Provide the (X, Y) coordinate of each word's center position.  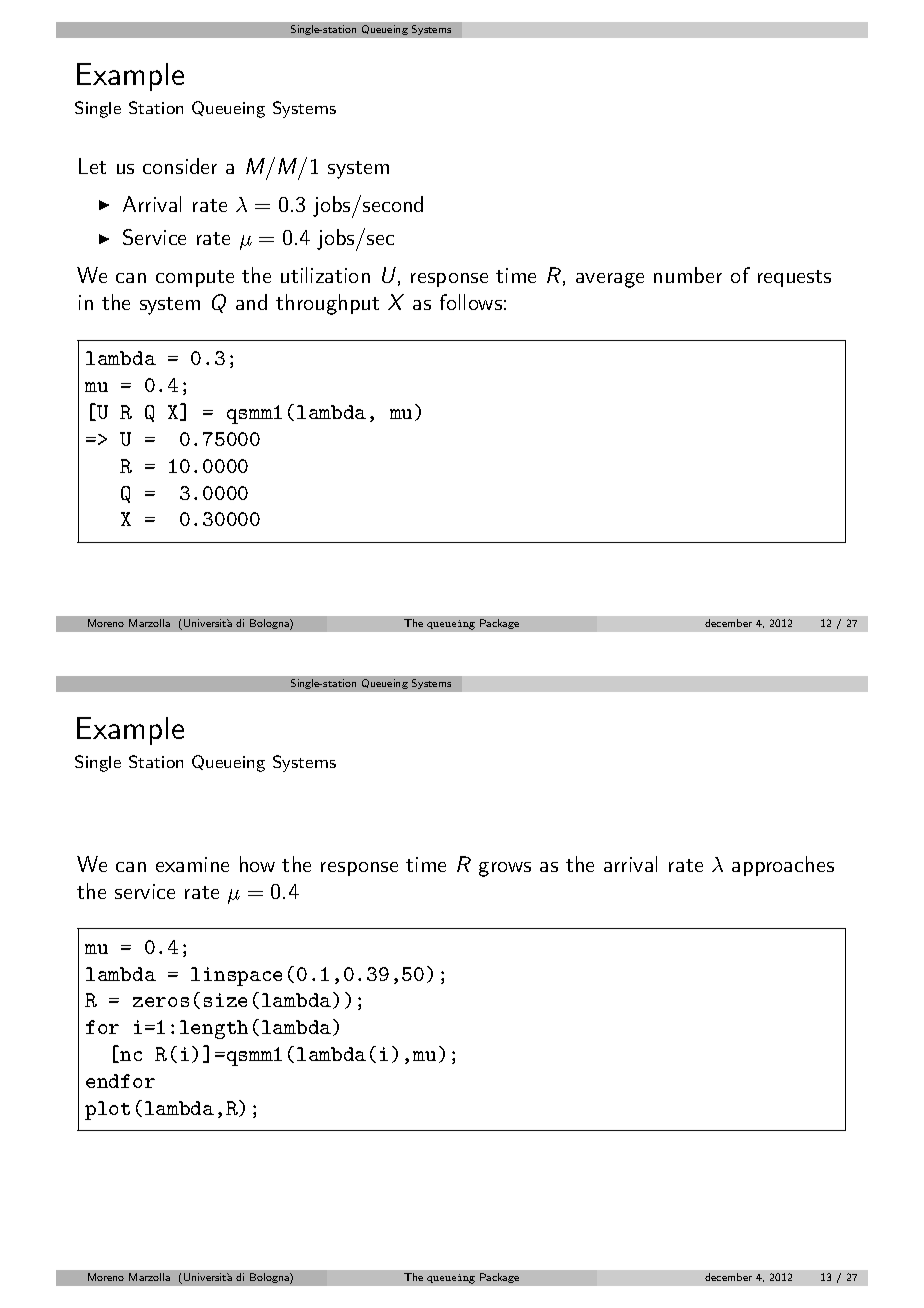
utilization (325, 275)
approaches (783, 866)
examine (192, 864)
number (688, 275)
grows (505, 869)
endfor (120, 1081)
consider (180, 166)
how (257, 864)
